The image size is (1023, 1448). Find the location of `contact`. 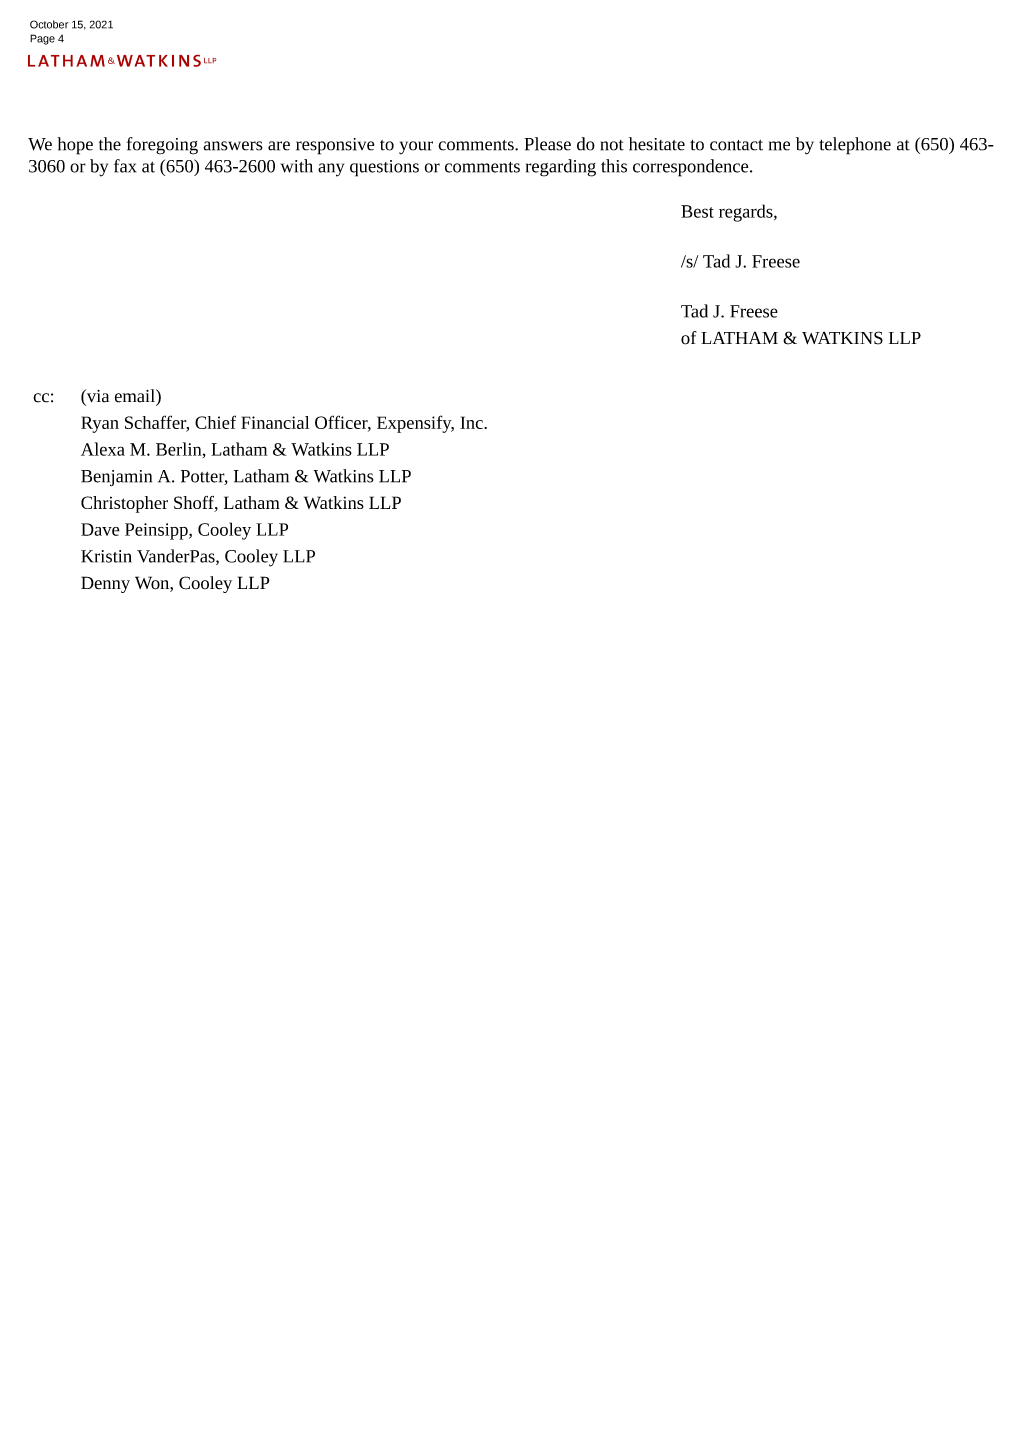

contact is located at coordinates (736, 145).
